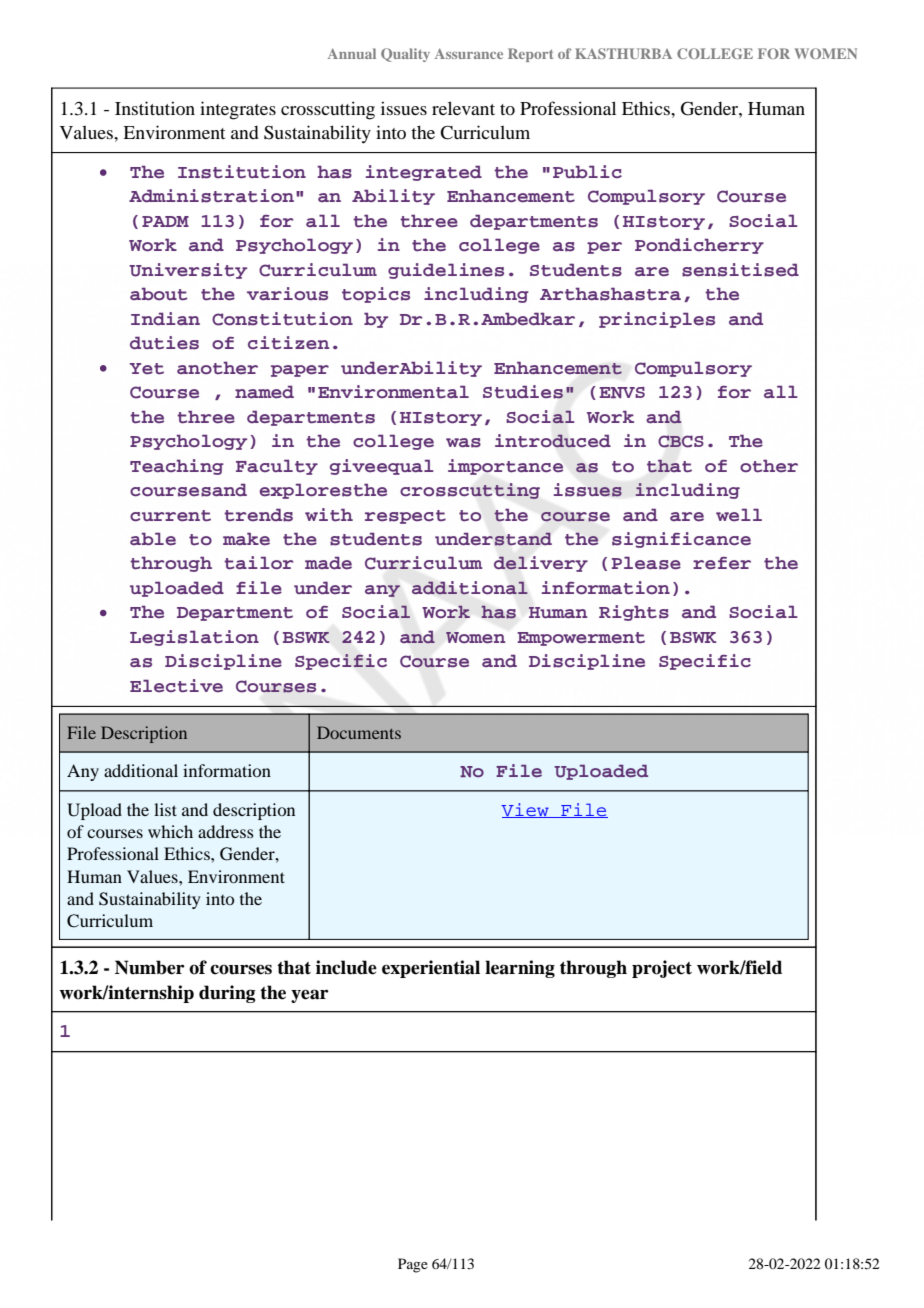  I want to click on Documents, so click(359, 732).
